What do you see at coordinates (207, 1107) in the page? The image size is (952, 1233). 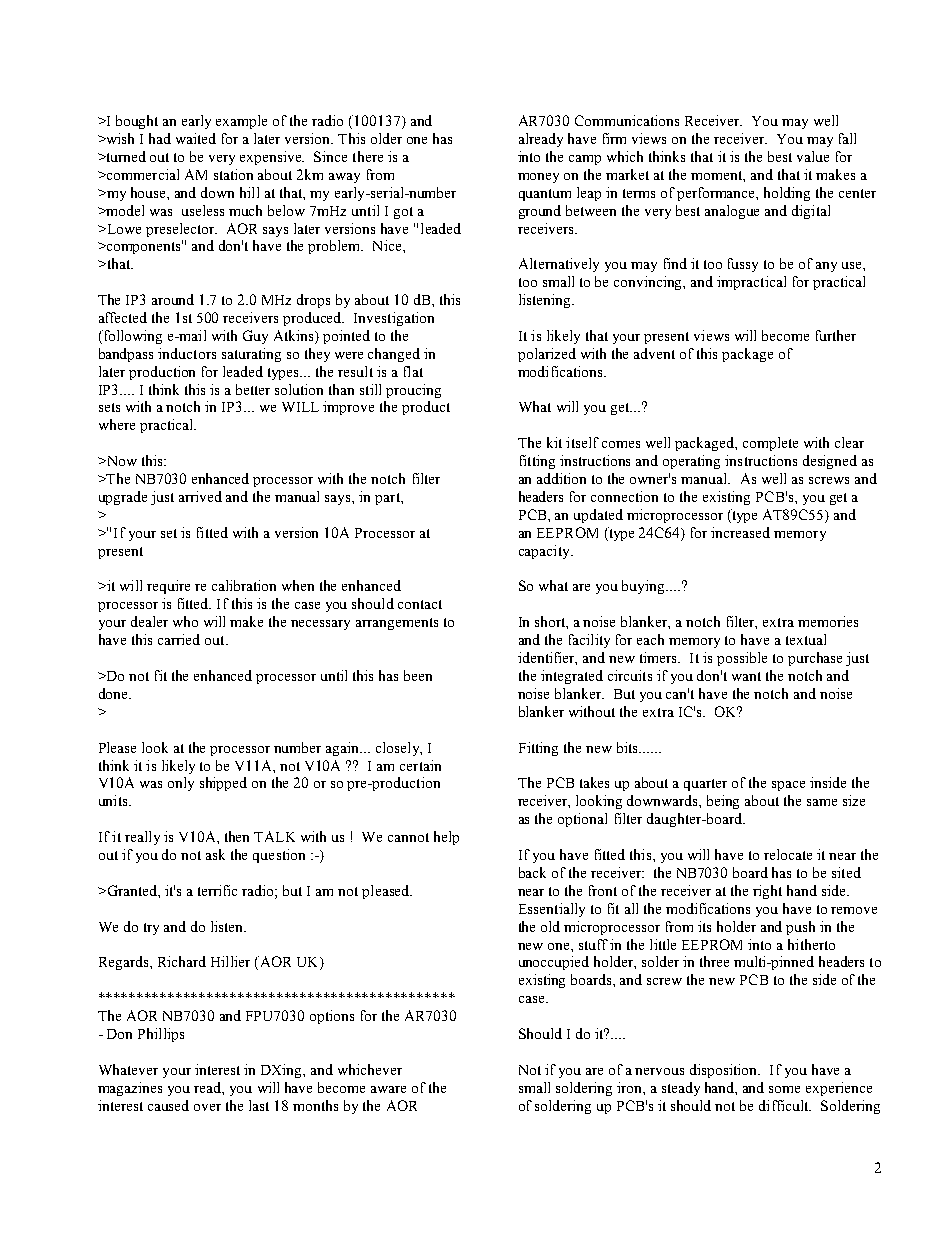 I see `over` at bounding box center [207, 1107].
